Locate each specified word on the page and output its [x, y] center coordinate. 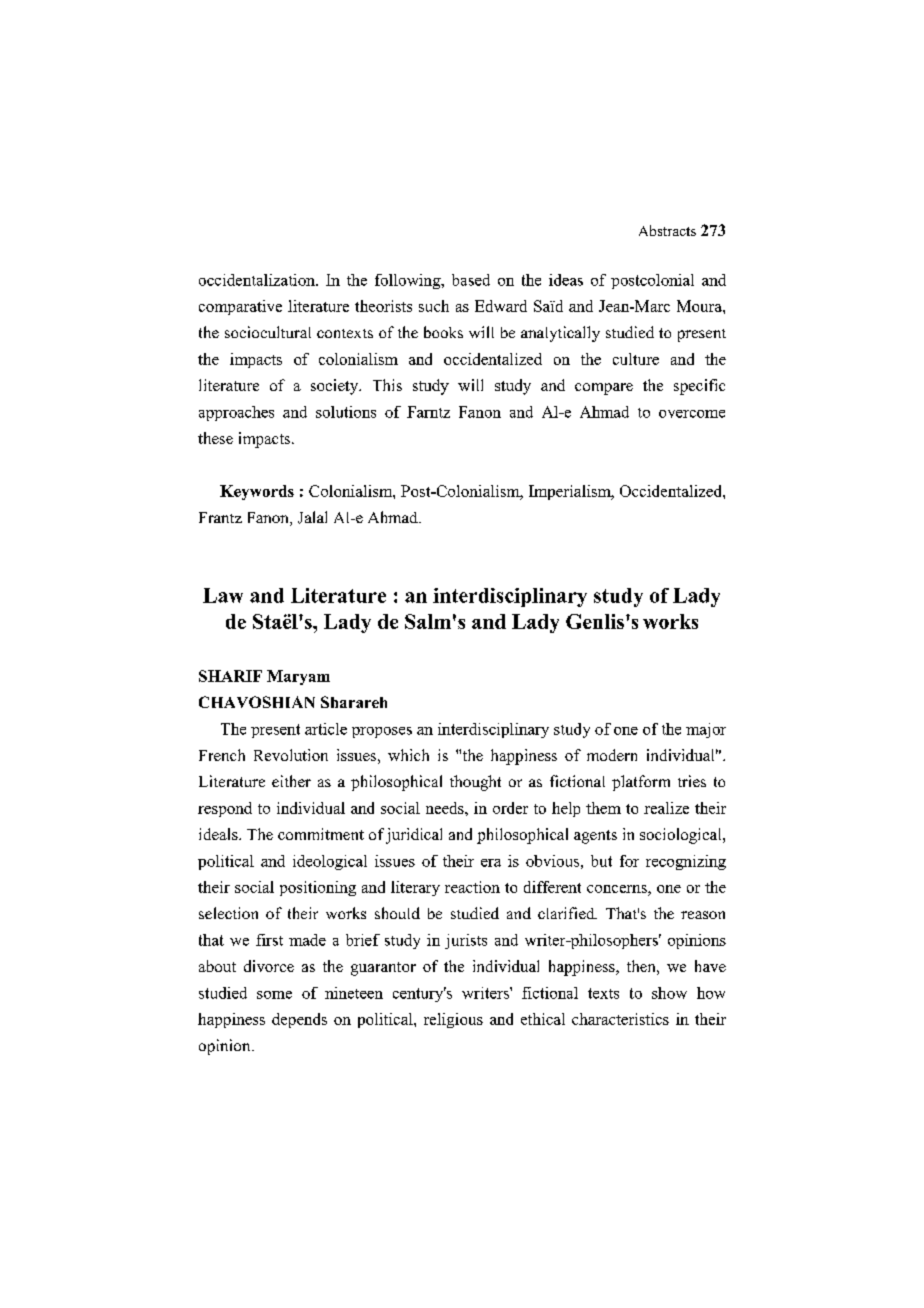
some [274, 995]
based [471, 280]
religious [453, 1020]
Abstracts [667, 230]
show [669, 993]
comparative [240, 307]
